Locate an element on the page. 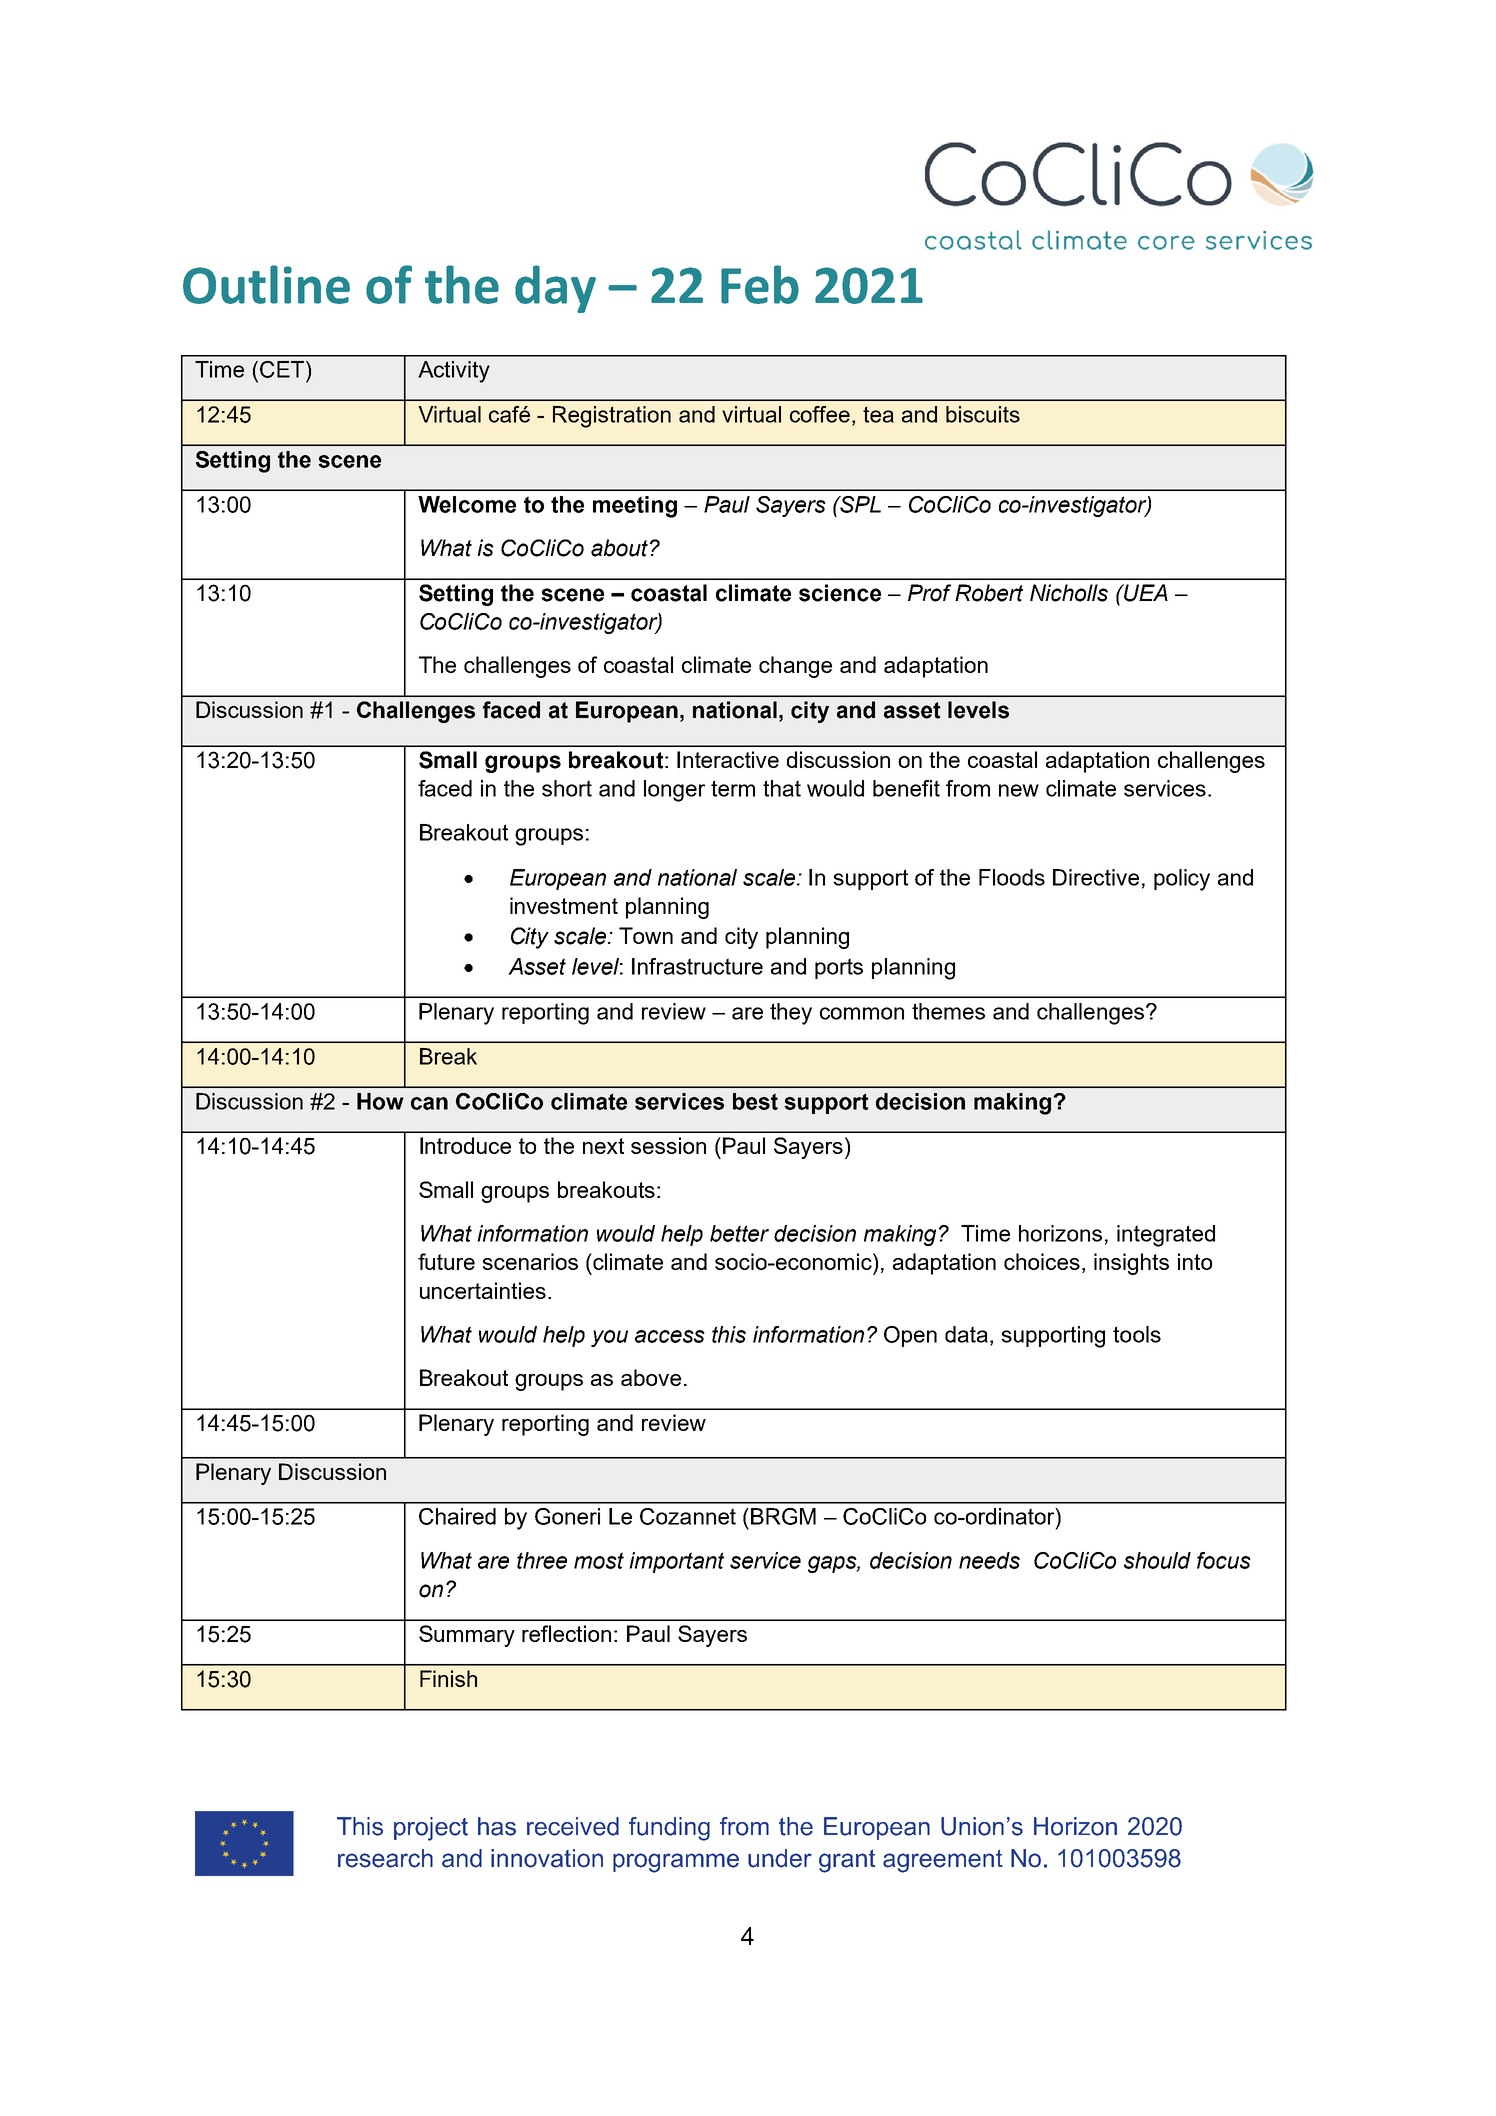  under is located at coordinates (780, 1858).
